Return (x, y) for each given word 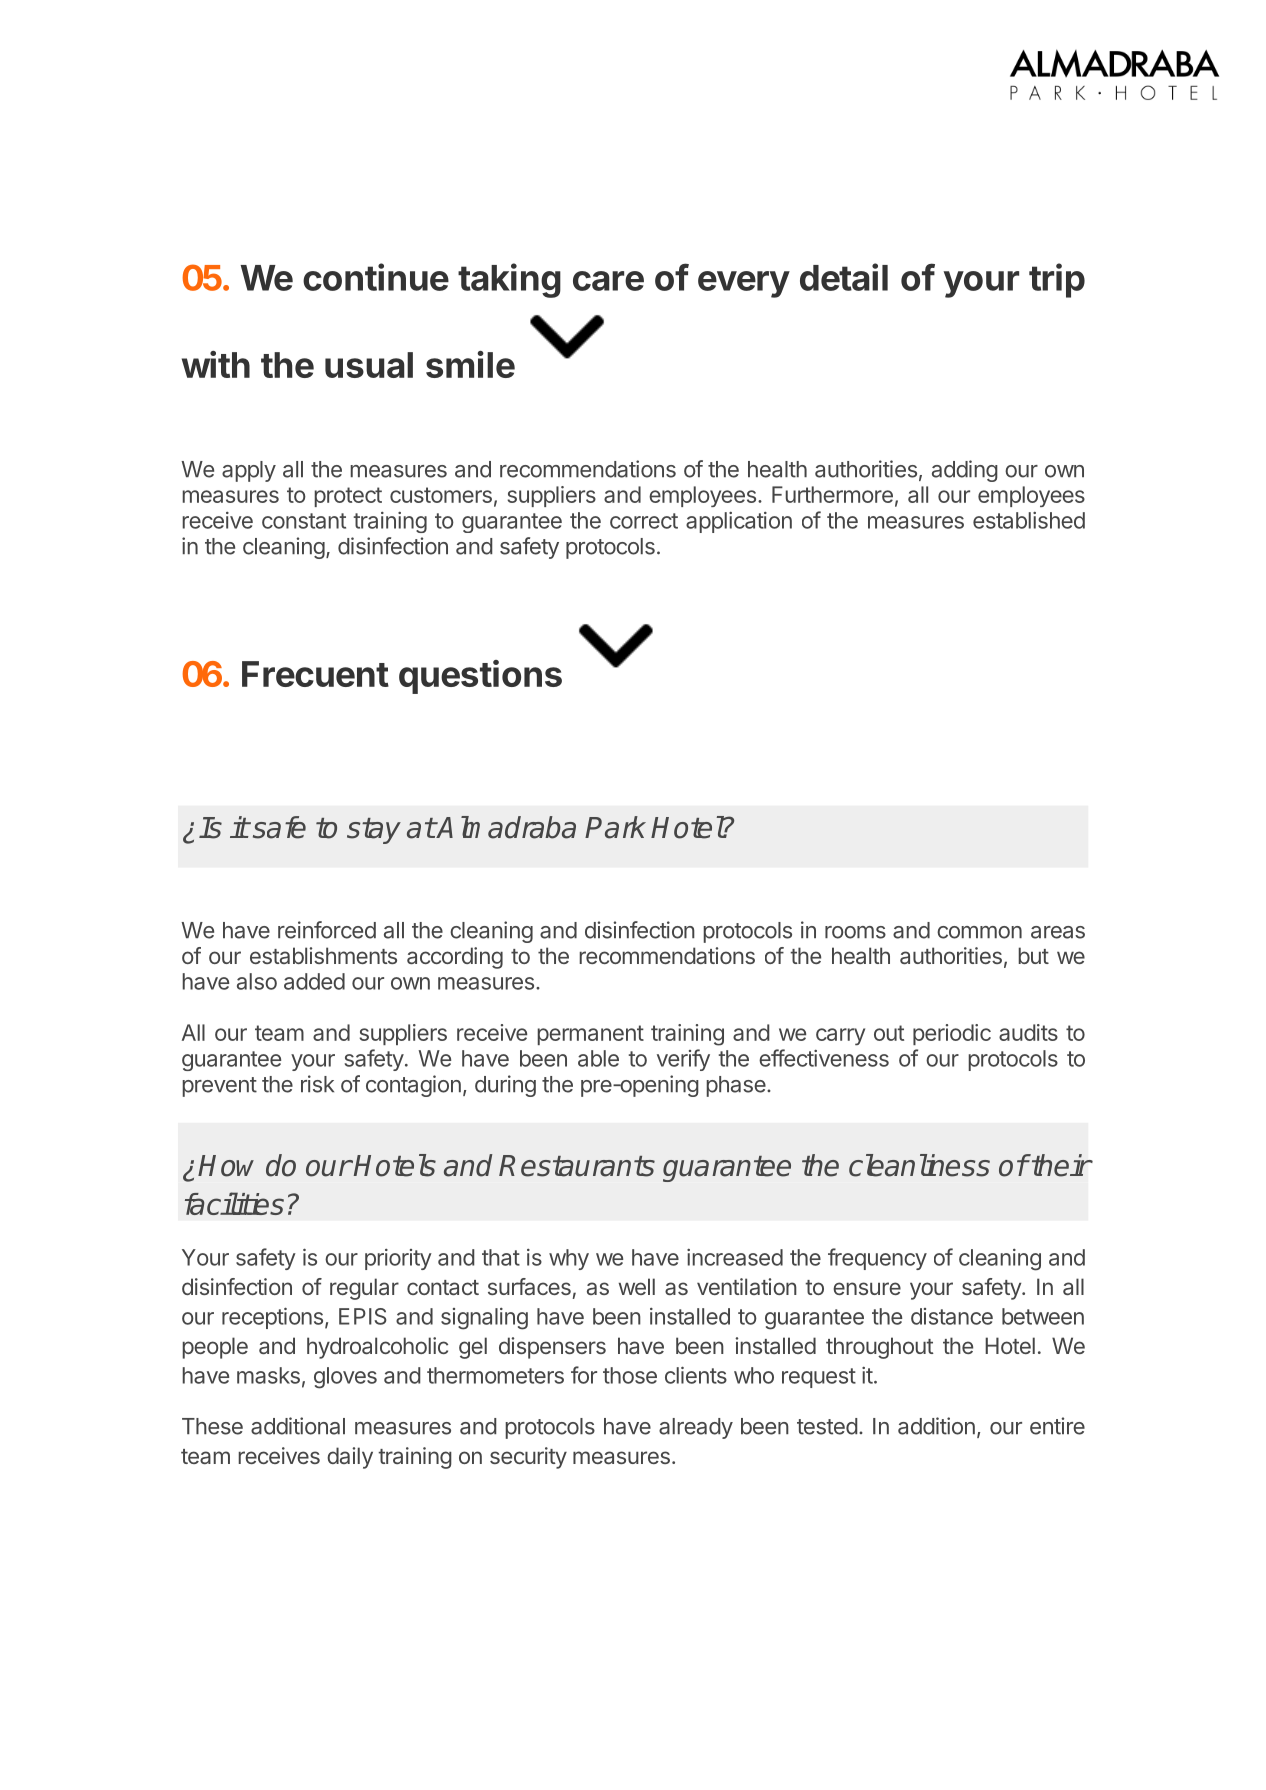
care (608, 281)
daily (350, 1458)
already (696, 1428)
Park (615, 827)
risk (317, 1084)
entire (1057, 1426)
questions (480, 677)
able (598, 1058)
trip (1057, 280)
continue (376, 277)
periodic (952, 1034)
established (1029, 520)
